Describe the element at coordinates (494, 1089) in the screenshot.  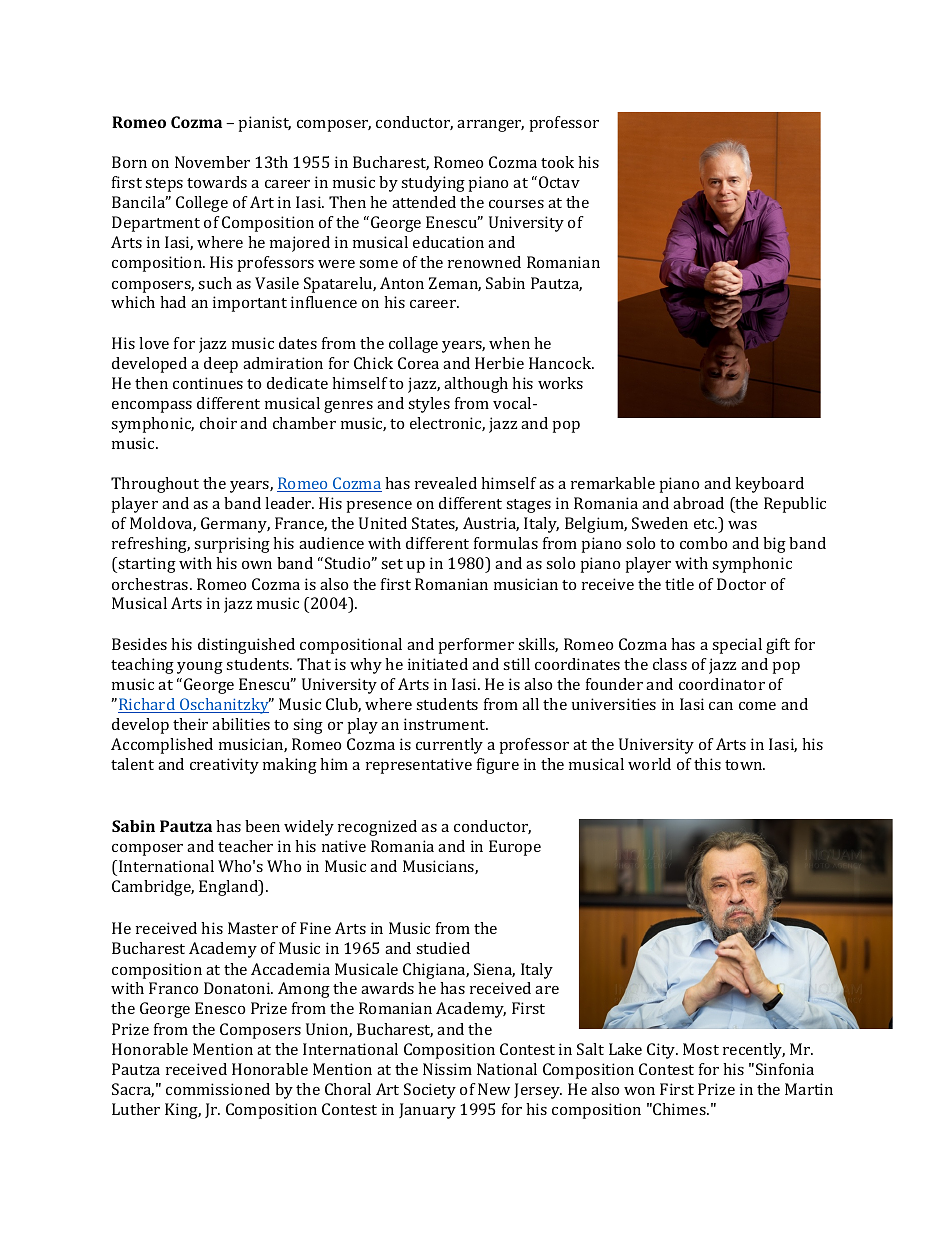
I see `New` at that location.
